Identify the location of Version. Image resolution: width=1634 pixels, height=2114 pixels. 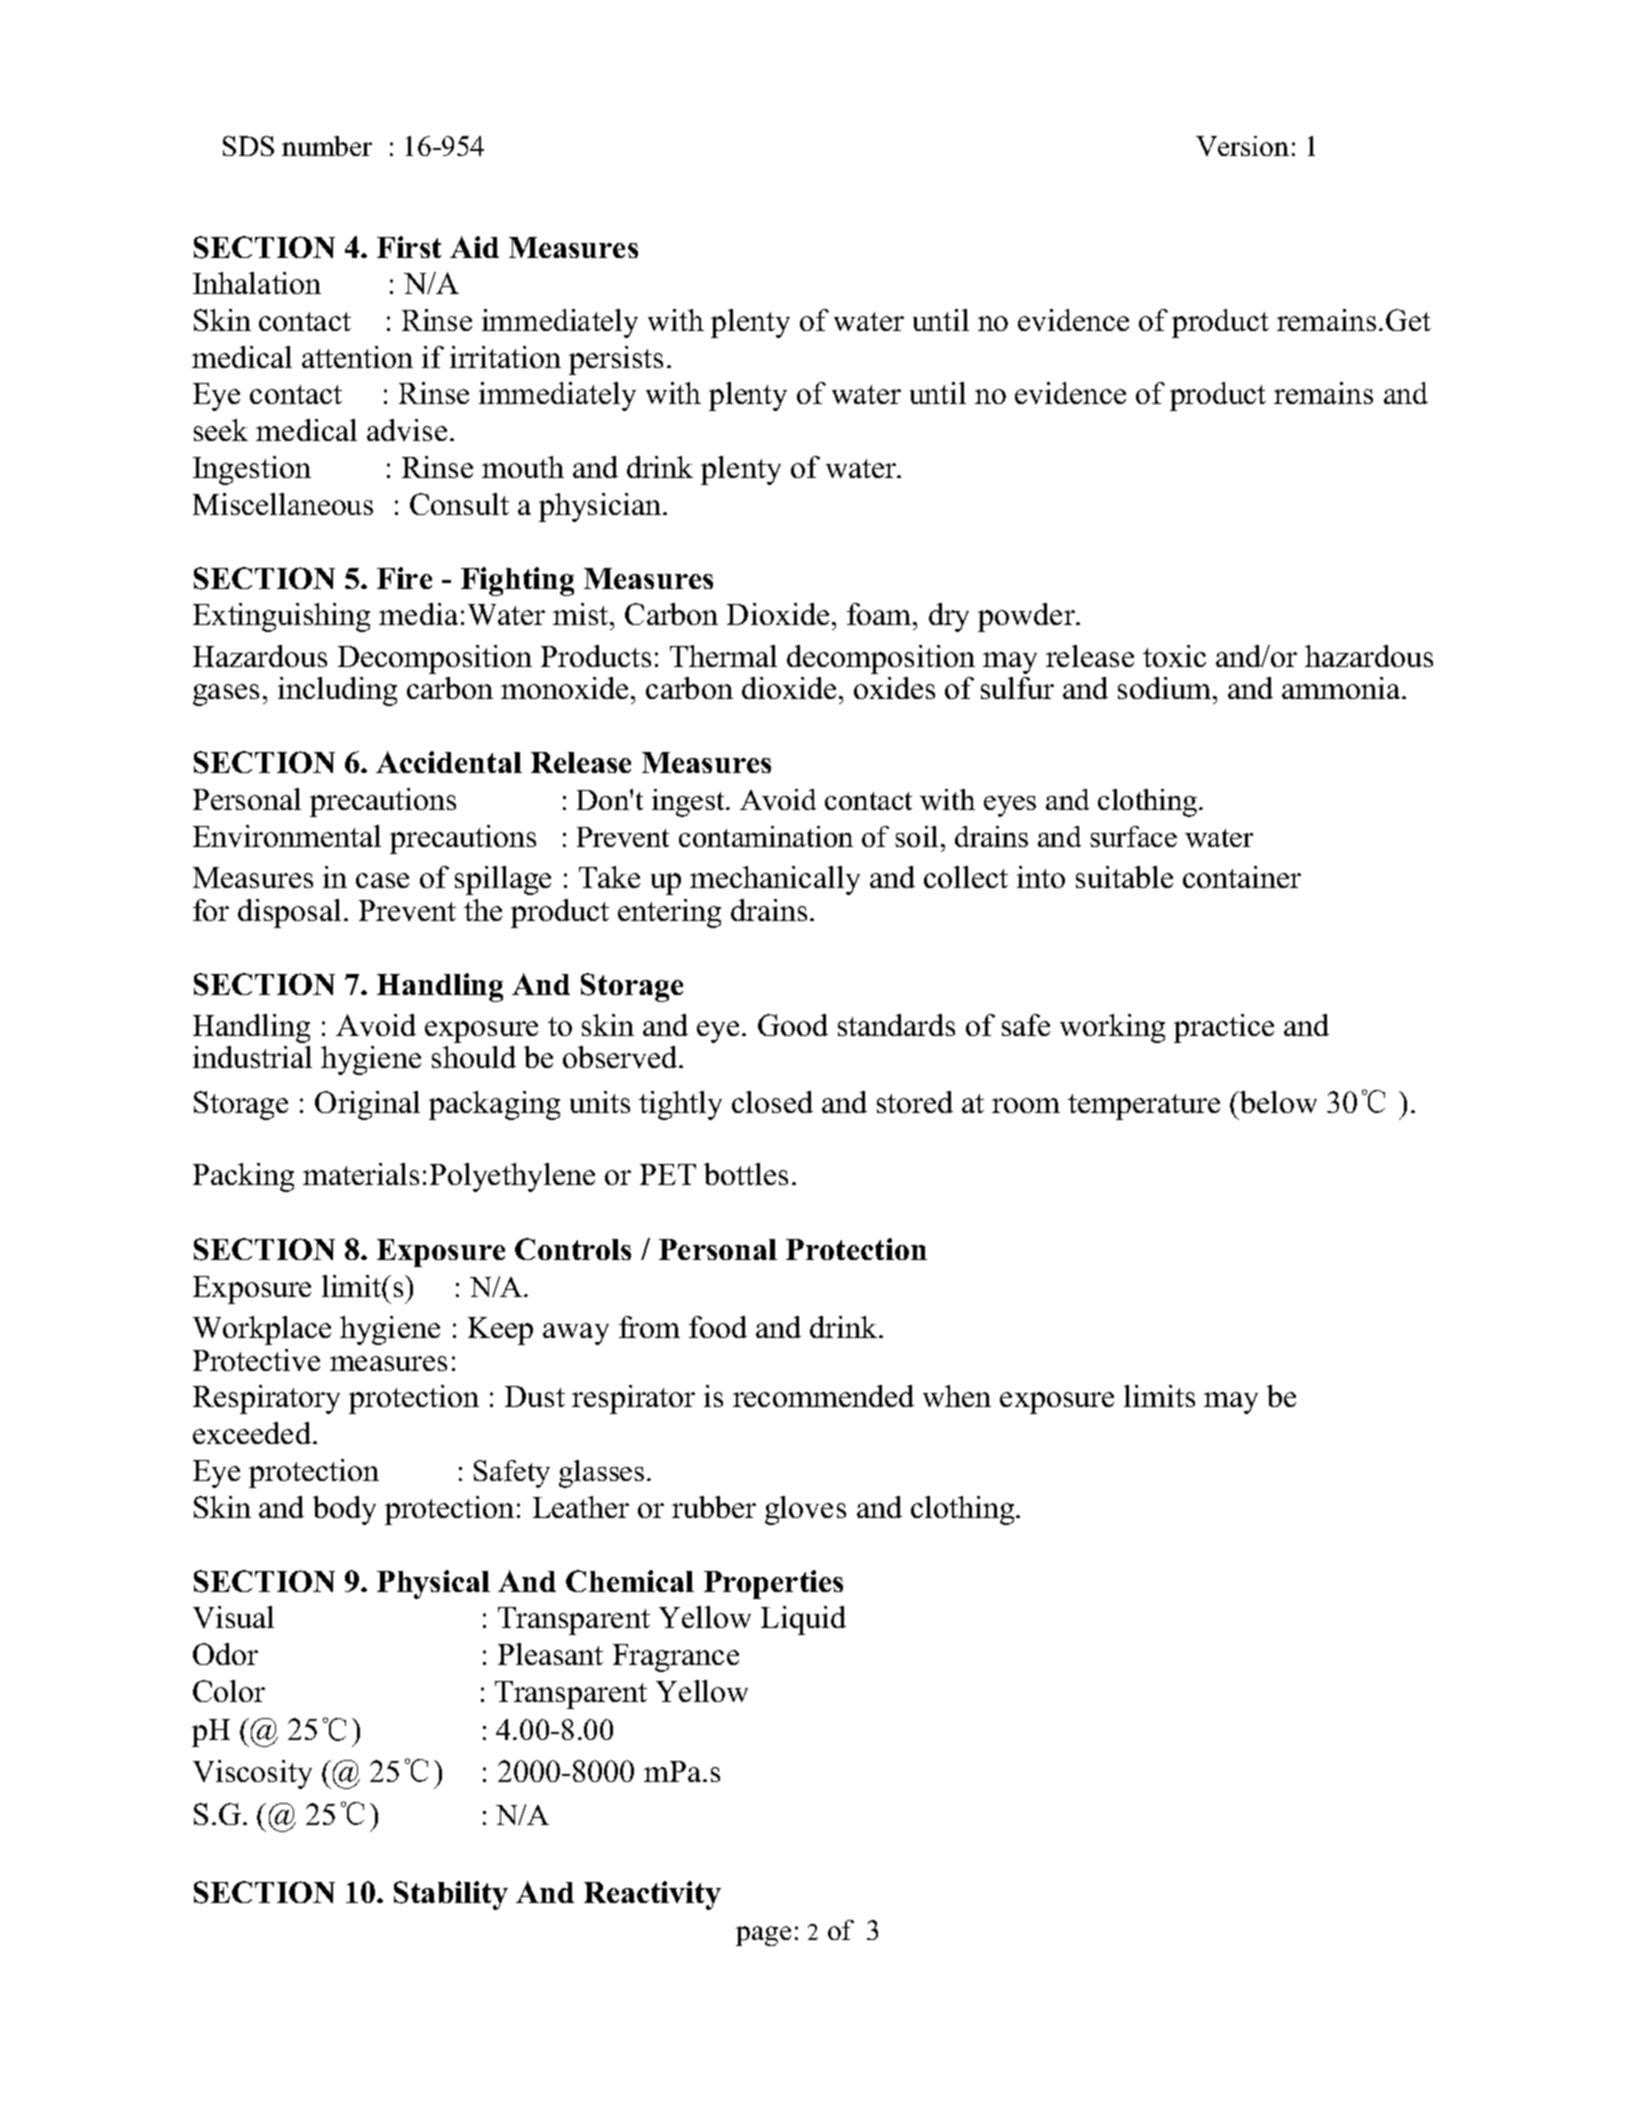
(1242, 146).
